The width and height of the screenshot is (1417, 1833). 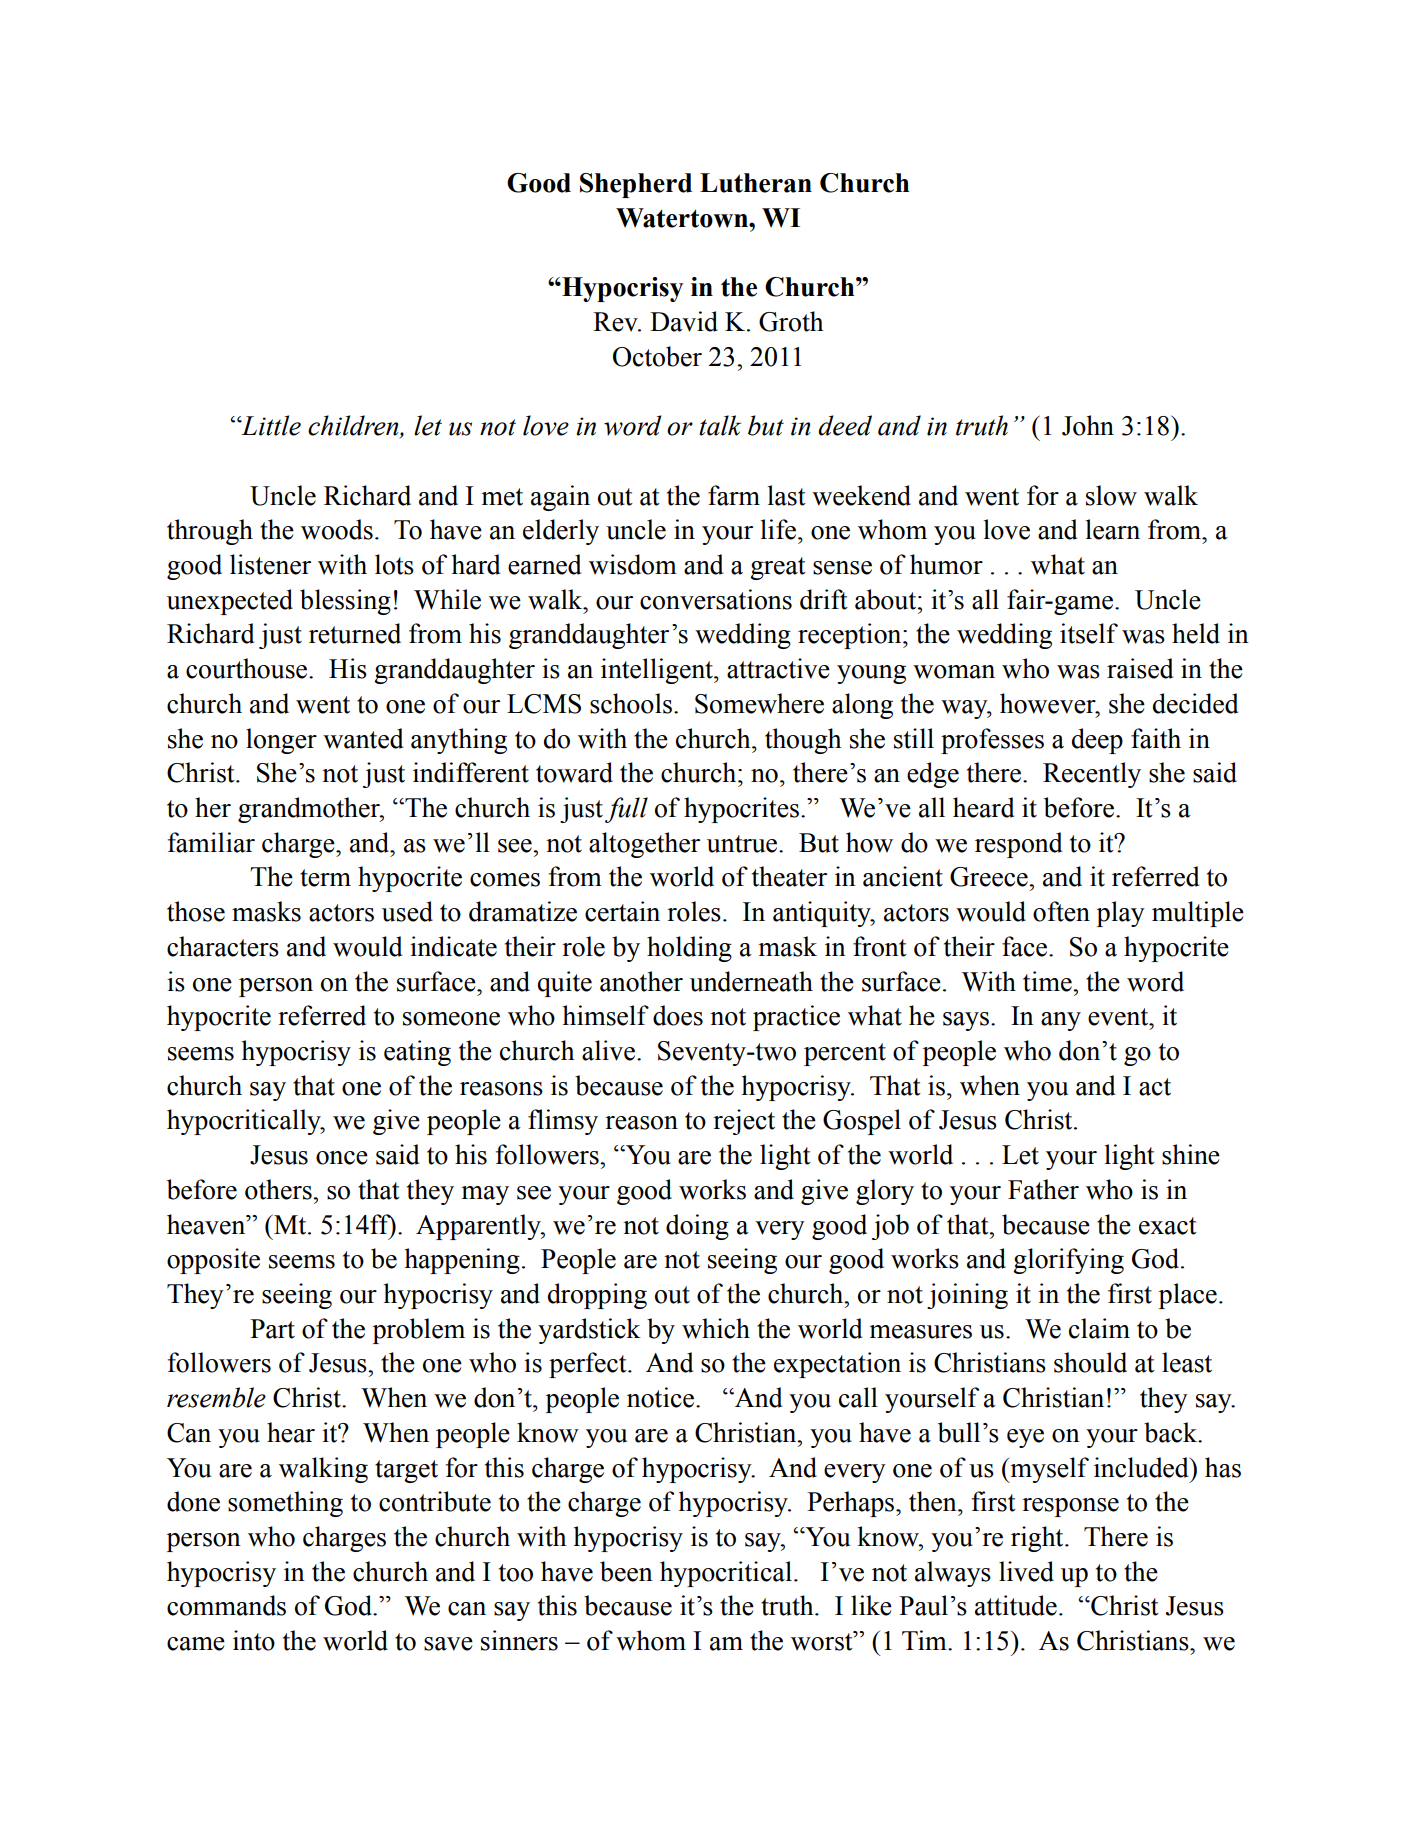 I want to click on been, so click(x=626, y=1571).
